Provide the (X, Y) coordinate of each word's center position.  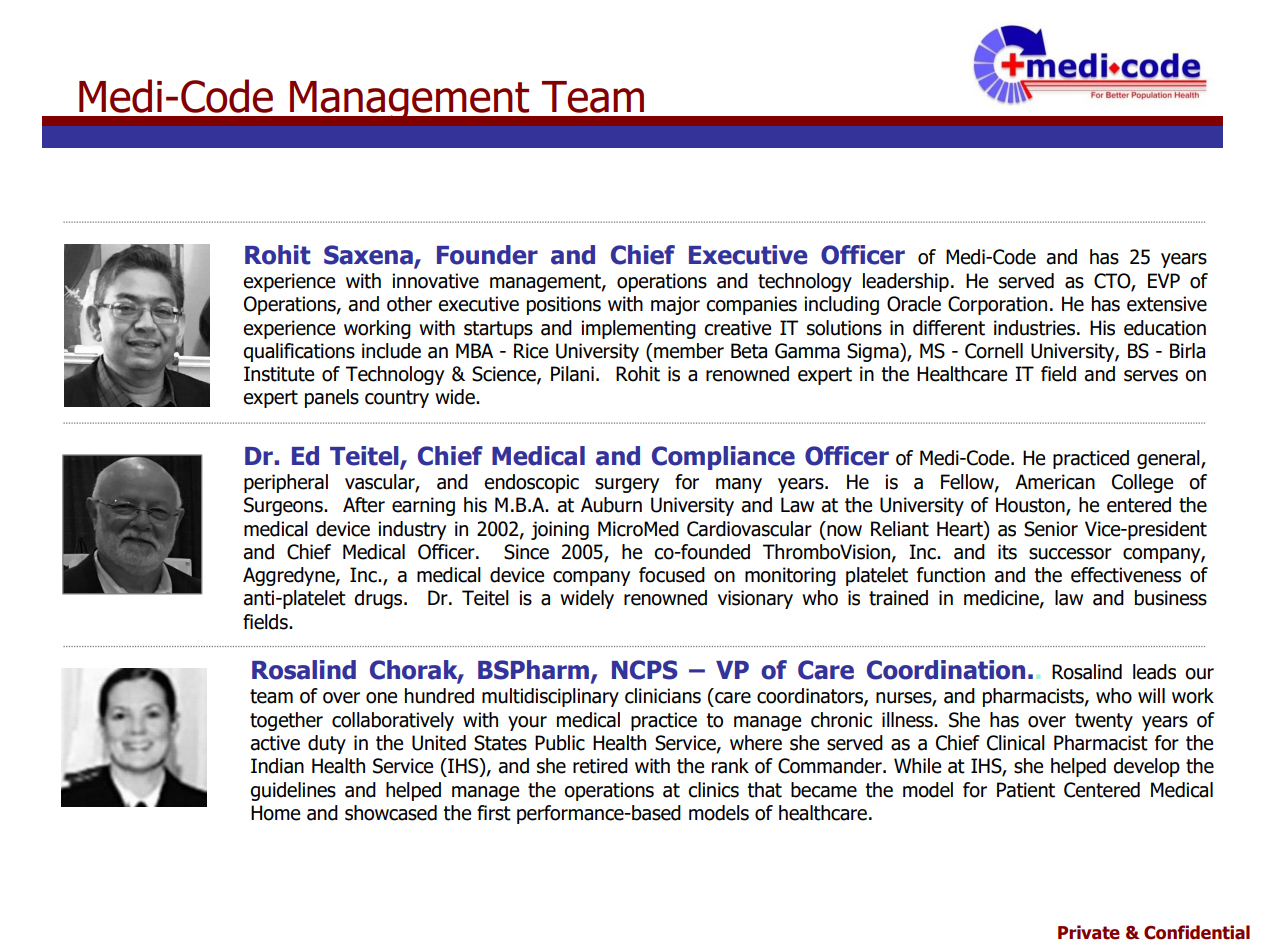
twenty (1104, 722)
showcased (391, 813)
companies (751, 305)
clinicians (663, 696)
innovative (435, 281)
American (1055, 482)
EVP (1164, 280)
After (364, 505)
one (381, 698)
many (739, 485)
